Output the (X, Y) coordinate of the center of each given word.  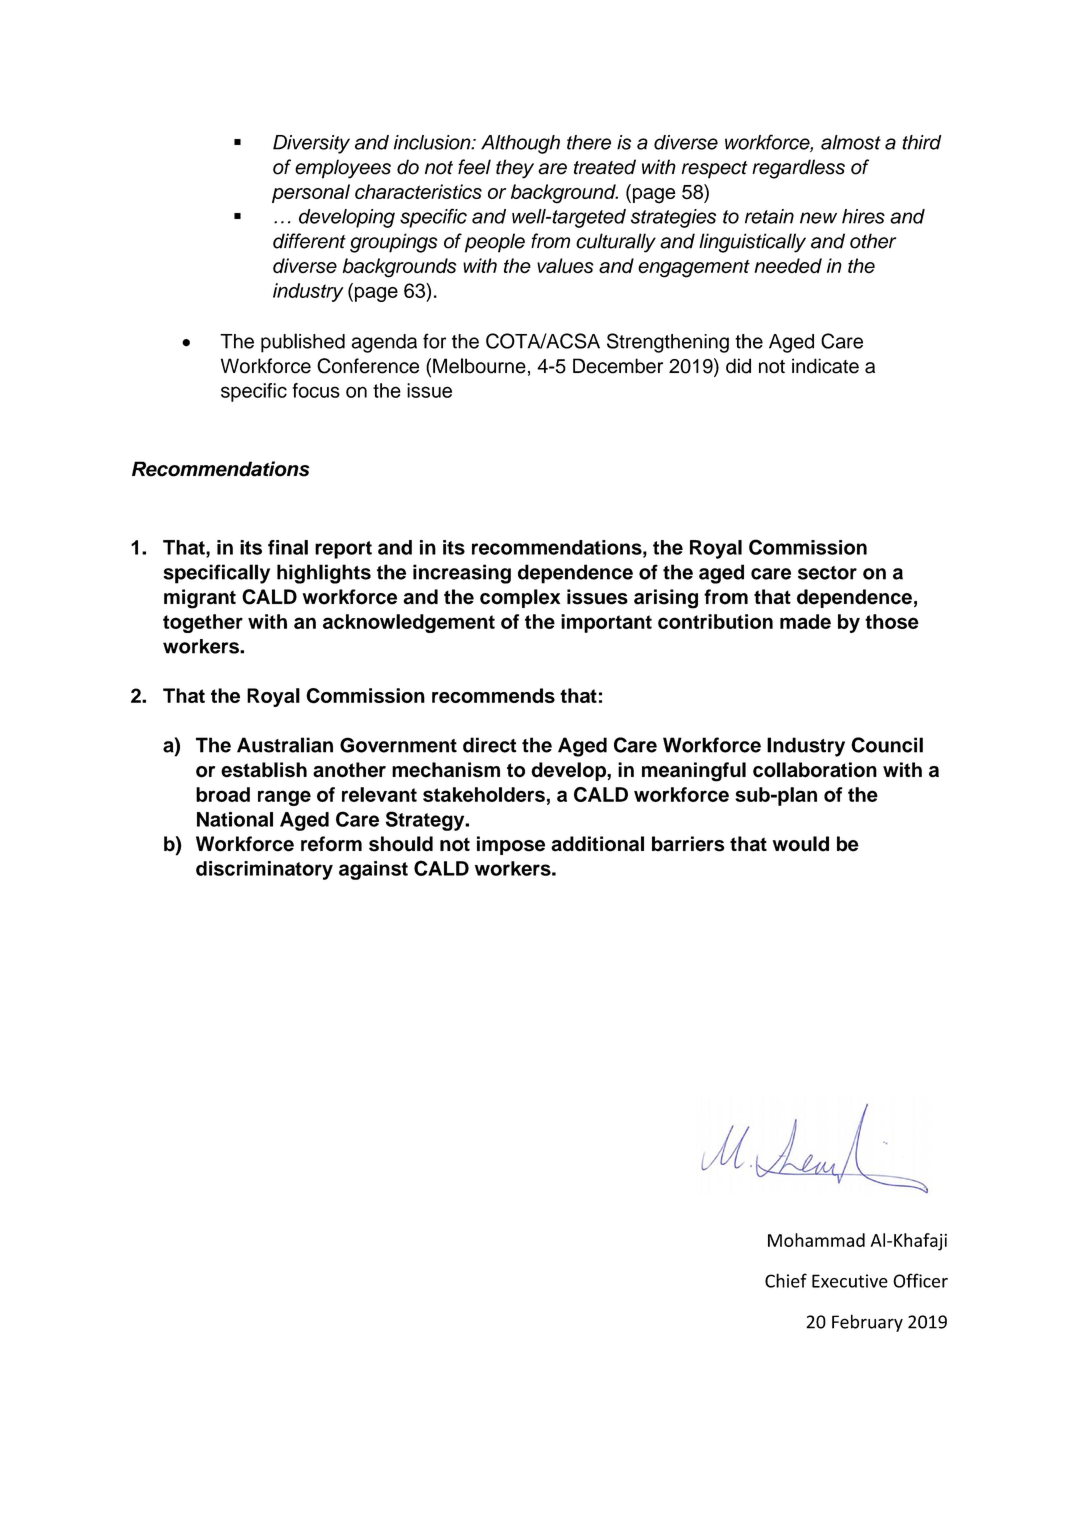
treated (605, 167)
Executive (850, 1281)
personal (311, 193)
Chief (786, 1280)
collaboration (815, 770)
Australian (285, 745)
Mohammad (816, 1240)
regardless (798, 169)
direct (490, 745)
